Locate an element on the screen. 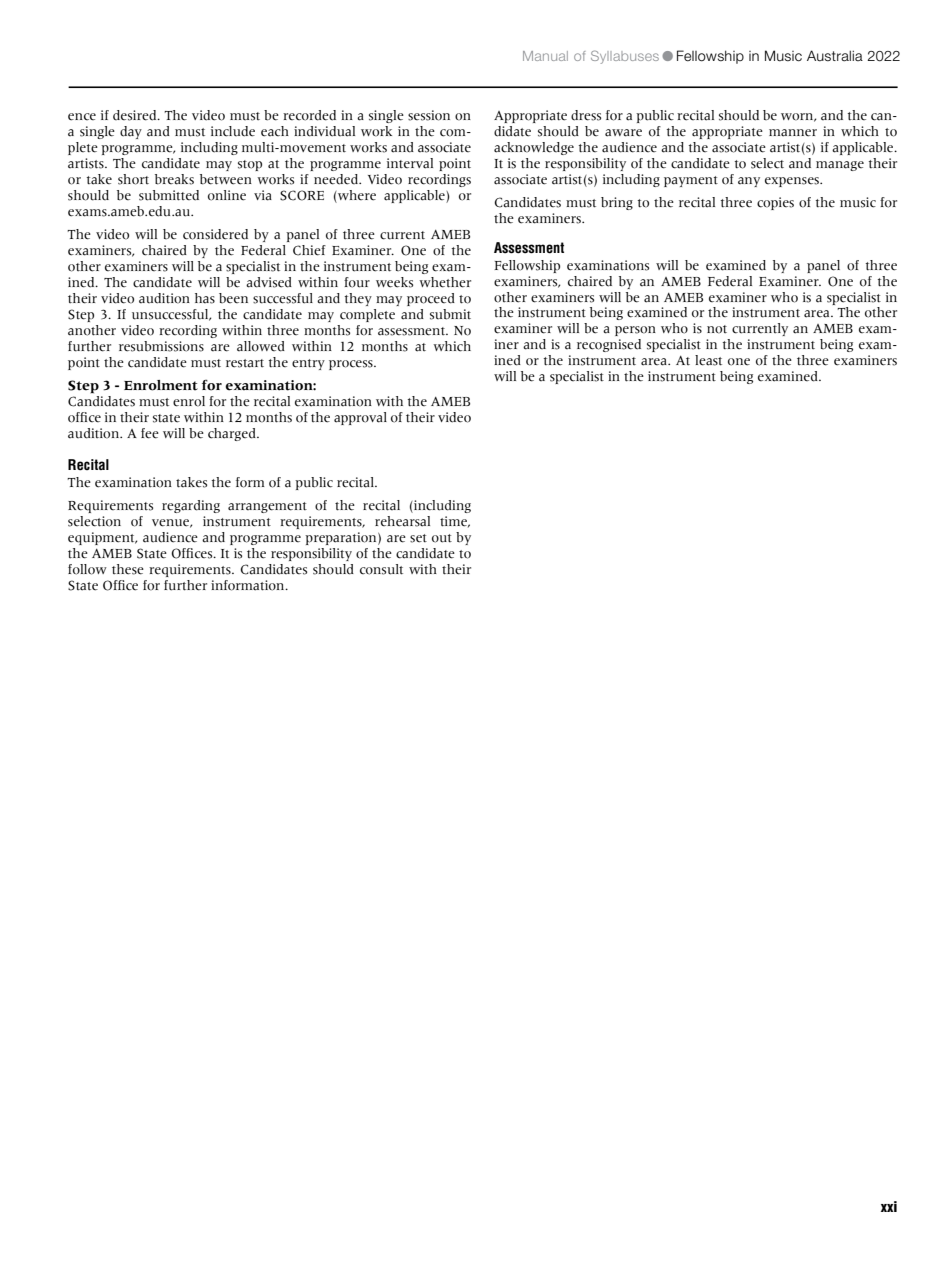 The image size is (952, 1270). xxi is located at coordinates (889, 1206).
